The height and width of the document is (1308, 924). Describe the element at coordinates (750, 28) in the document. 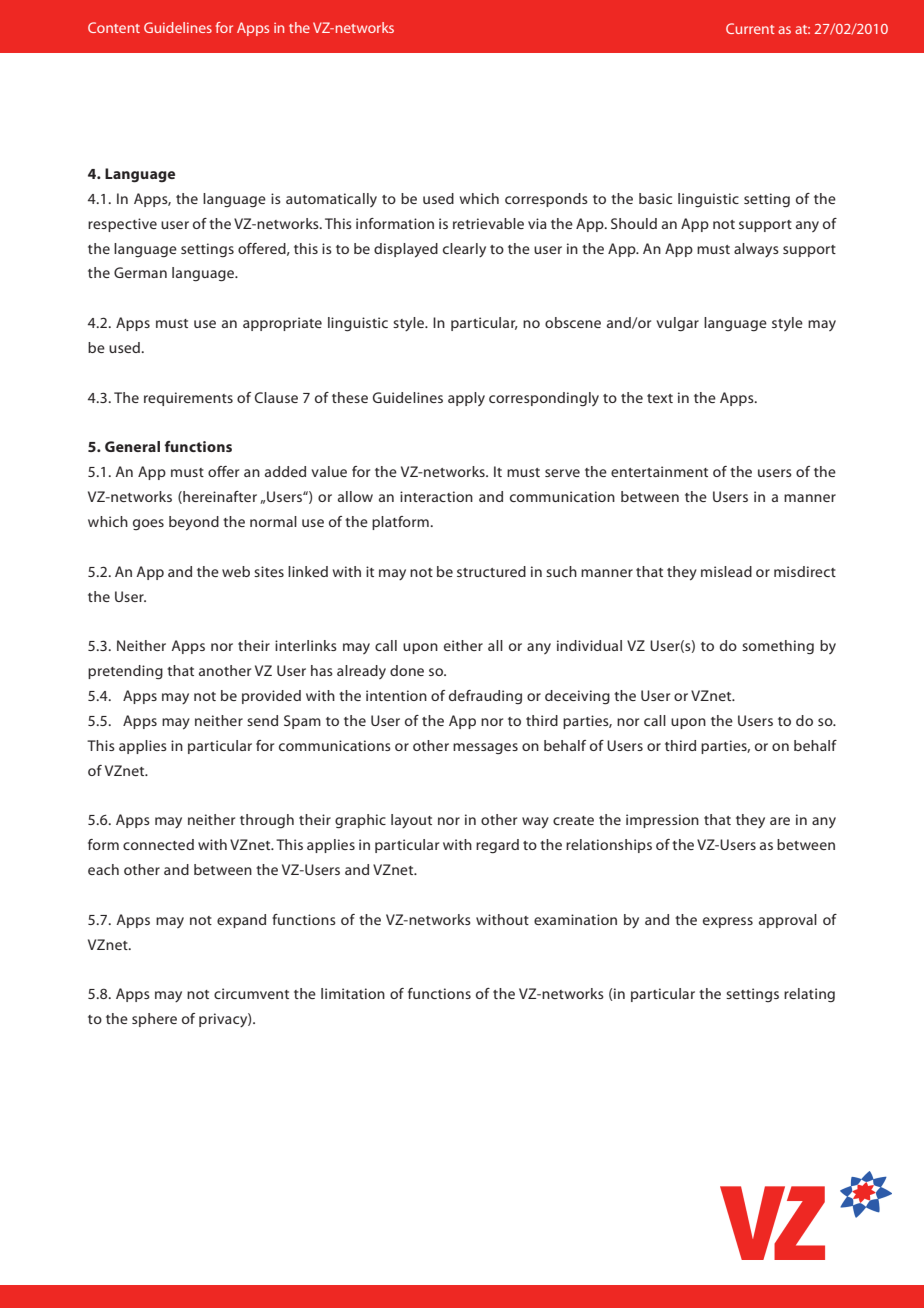

I see `Current` at that location.
